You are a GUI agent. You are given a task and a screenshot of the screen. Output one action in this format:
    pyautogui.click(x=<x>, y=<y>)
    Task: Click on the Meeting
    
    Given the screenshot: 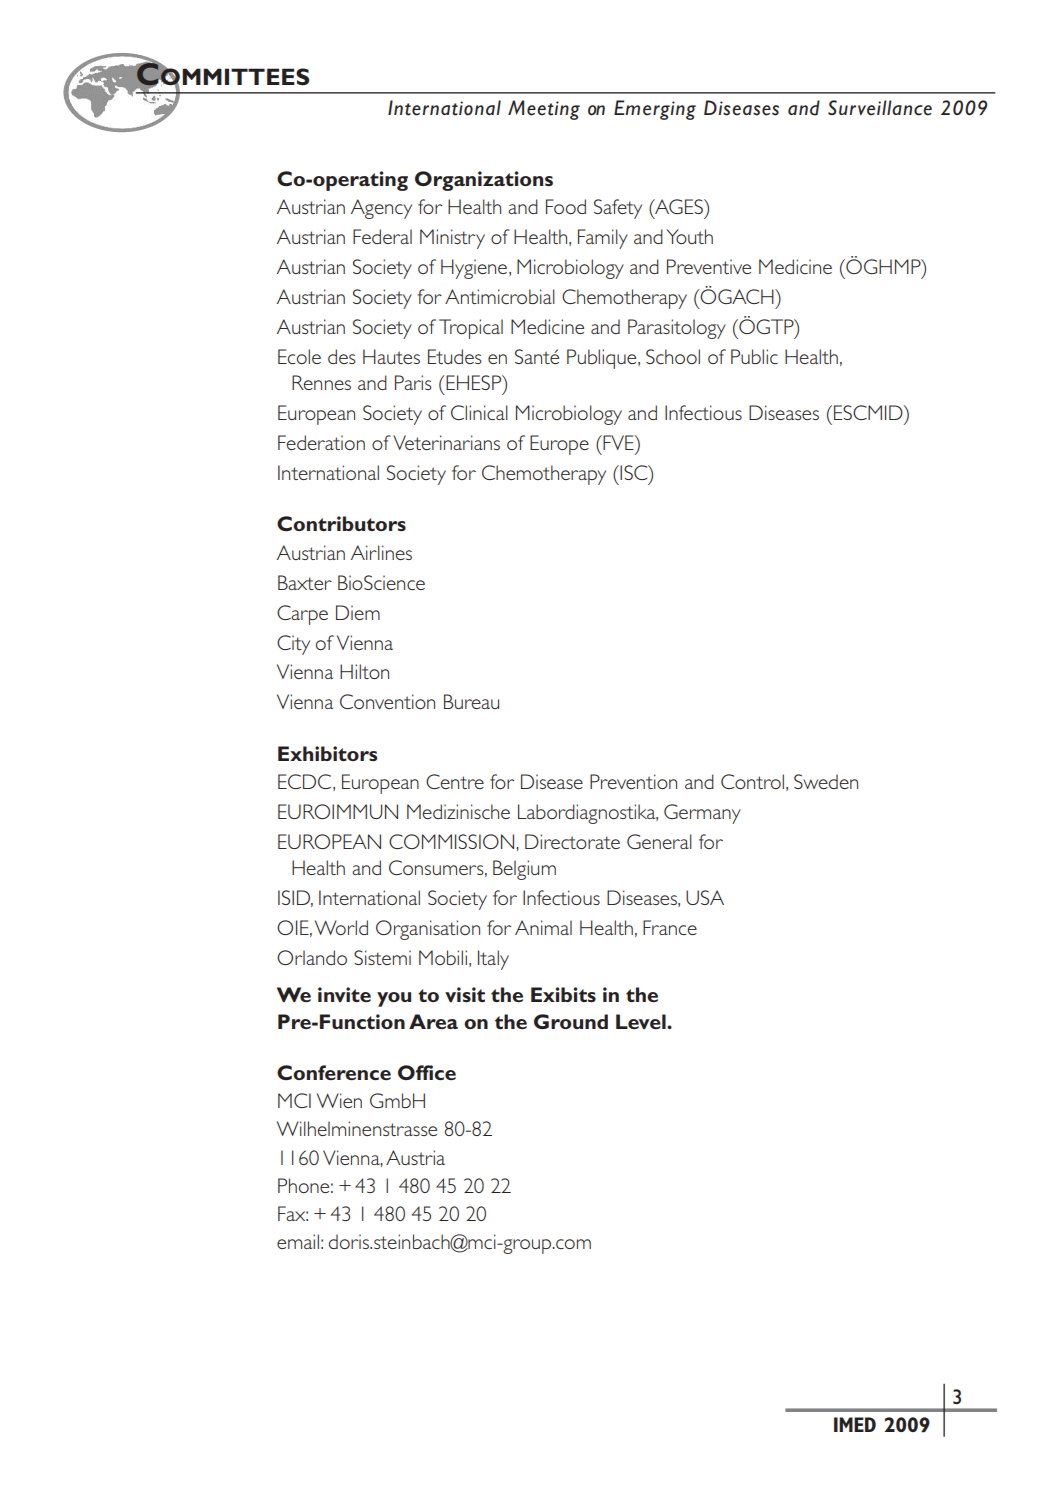 What is the action you would take?
    pyautogui.click(x=544, y=110)
